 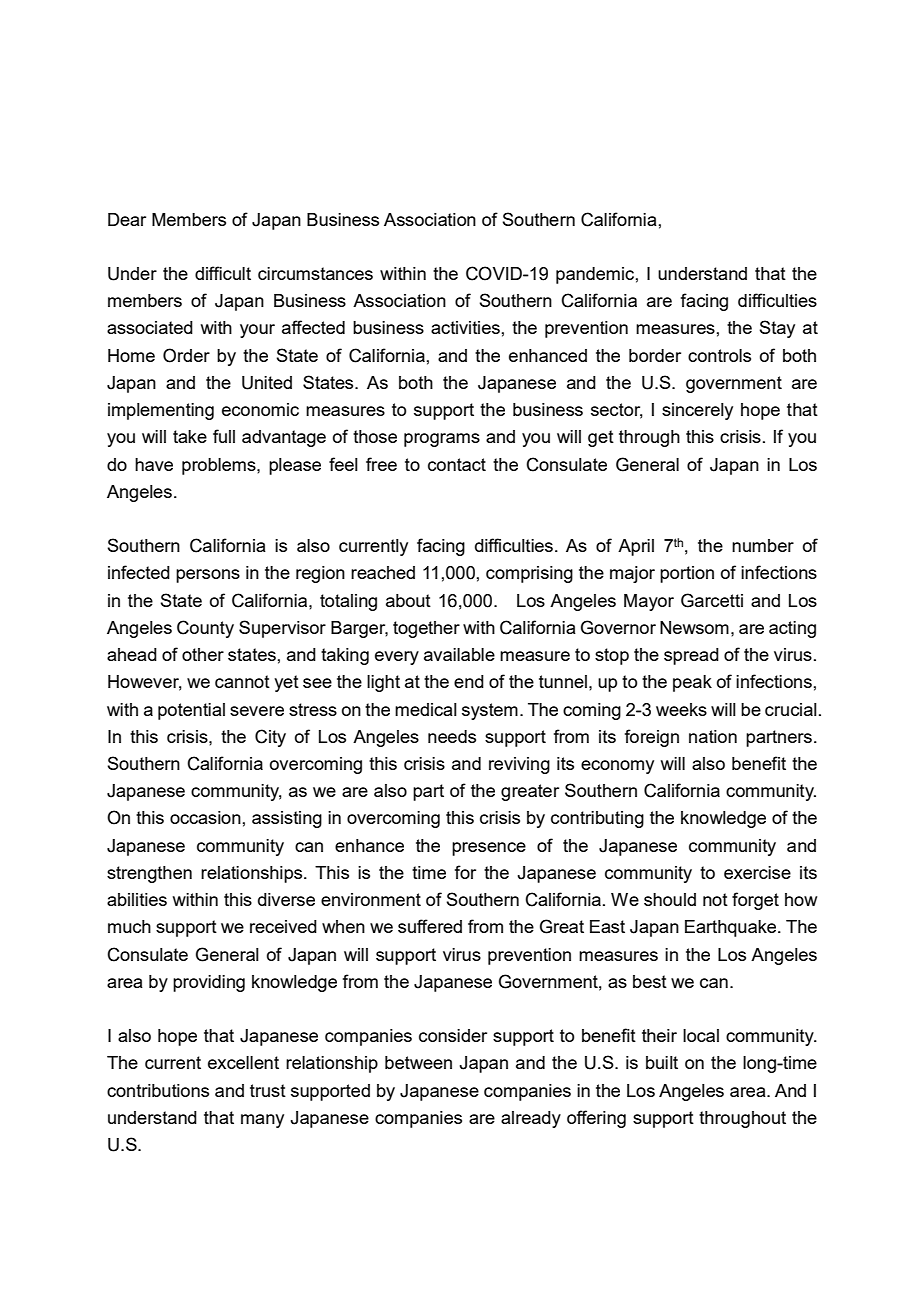 What do you see at coordinates (158, 1090) in the image?
I see `contributions` at bounding box center [158, 1090].
